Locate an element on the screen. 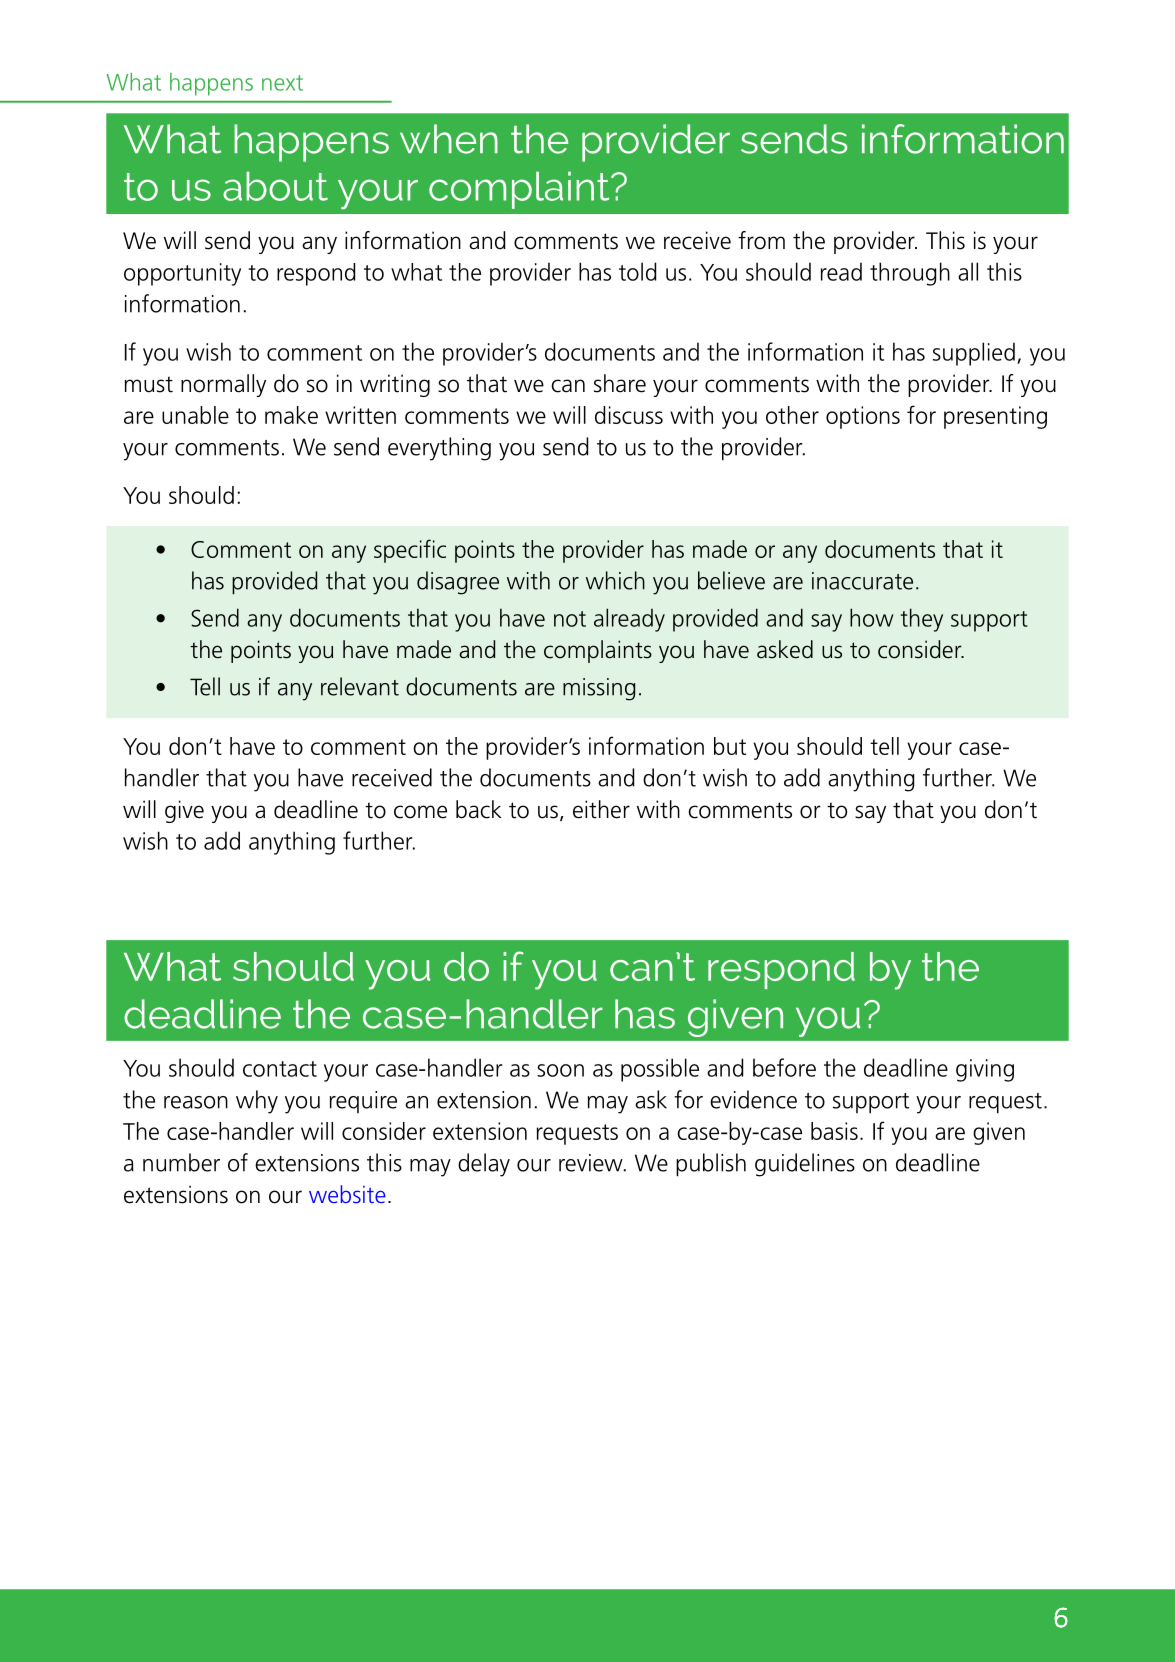 The width and height of the screenshot is (1175, 1662). either is located at coordinates (601, 809).
